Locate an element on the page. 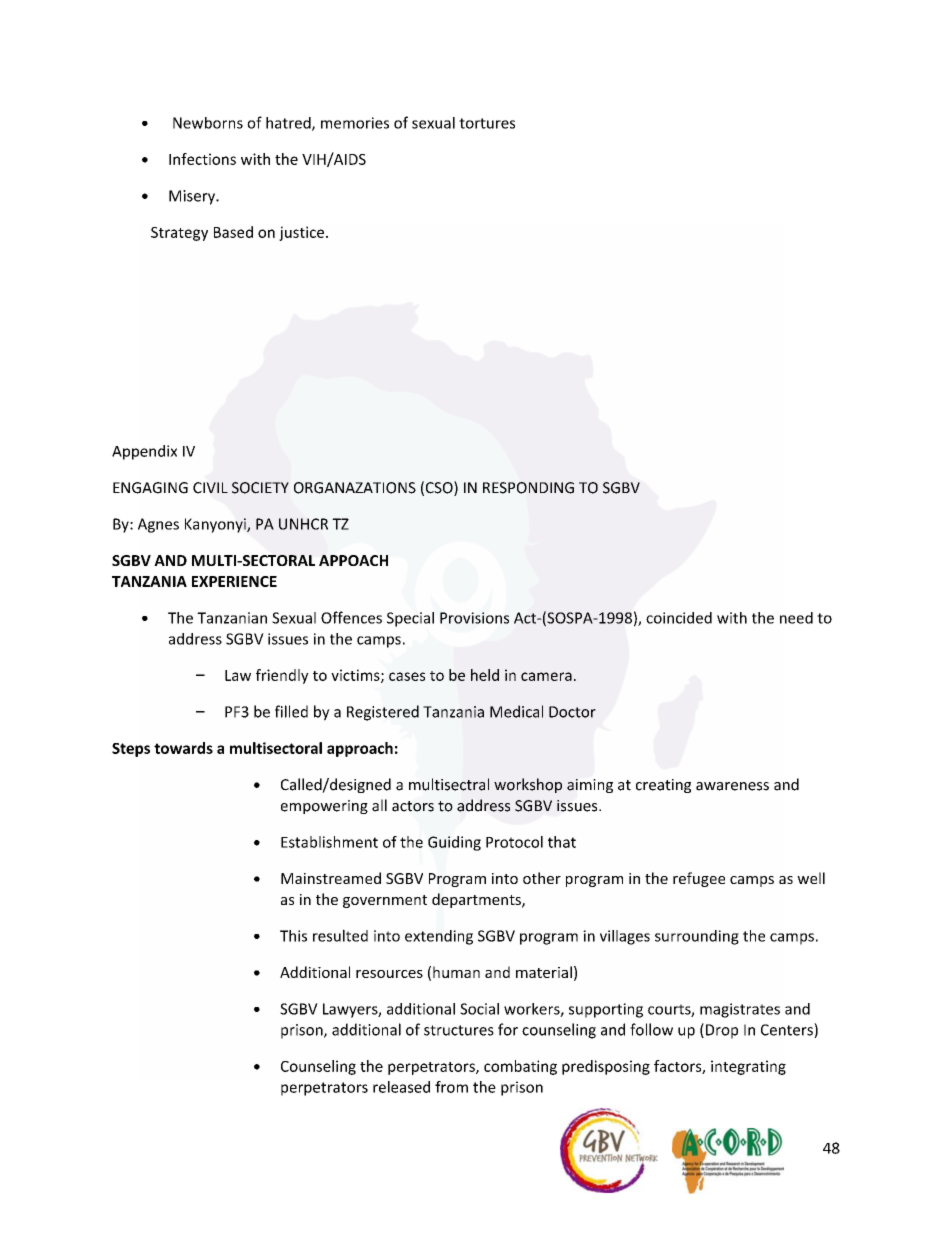 This document has width=952, height=1233. Provisions is located at coordinates (474, 618).
